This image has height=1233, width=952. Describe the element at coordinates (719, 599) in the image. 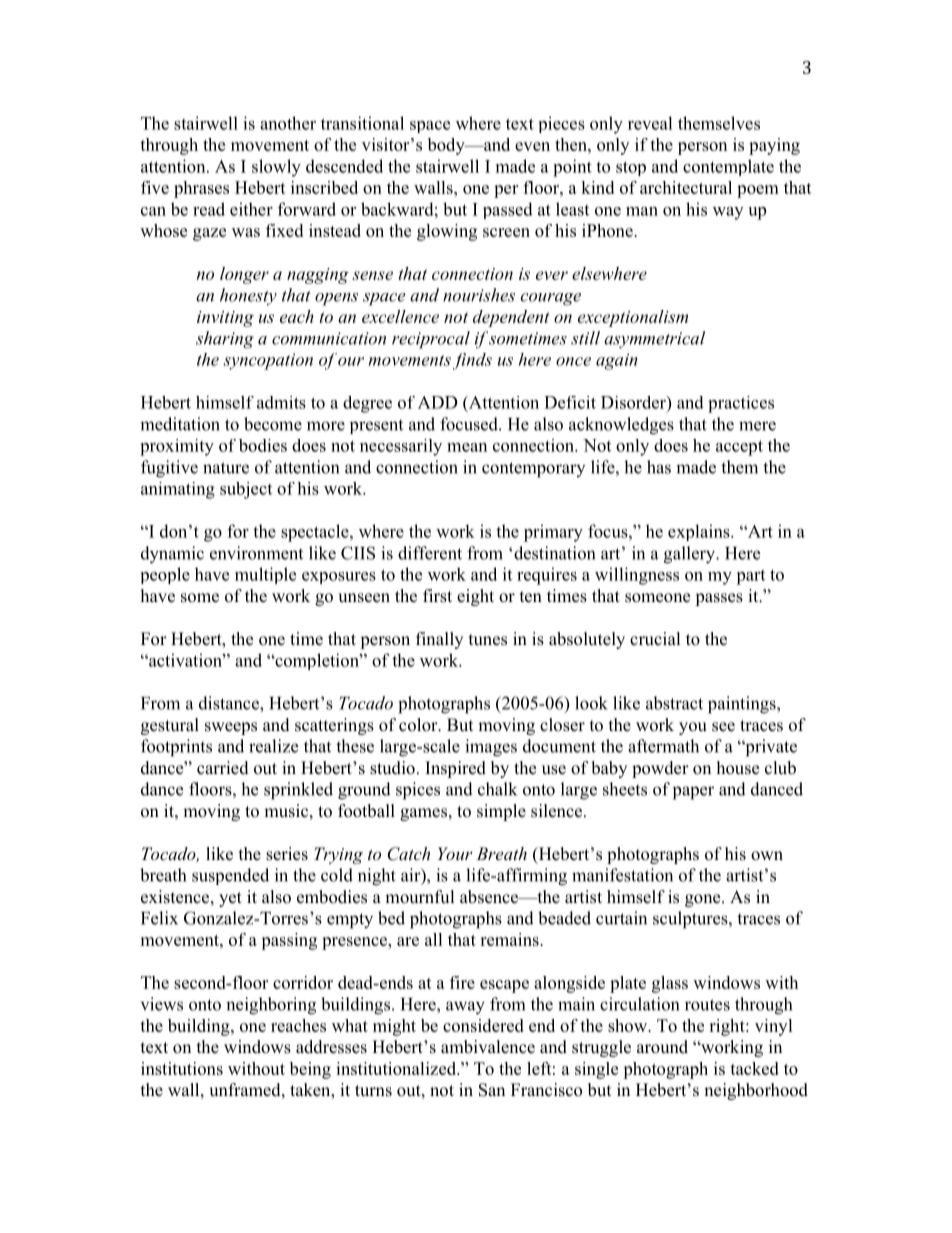

I see `passes` at that location.
